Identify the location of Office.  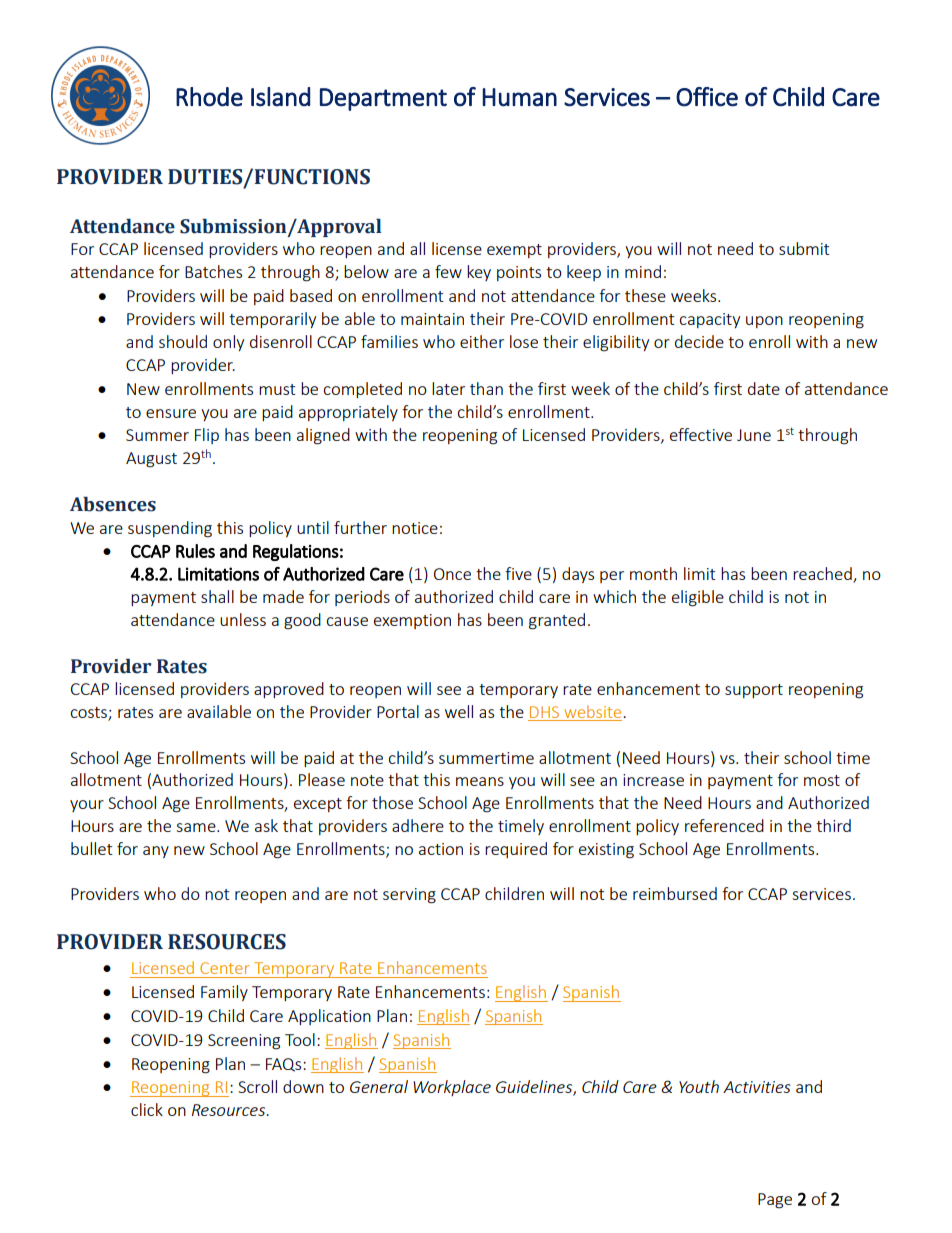
(707, 97).
